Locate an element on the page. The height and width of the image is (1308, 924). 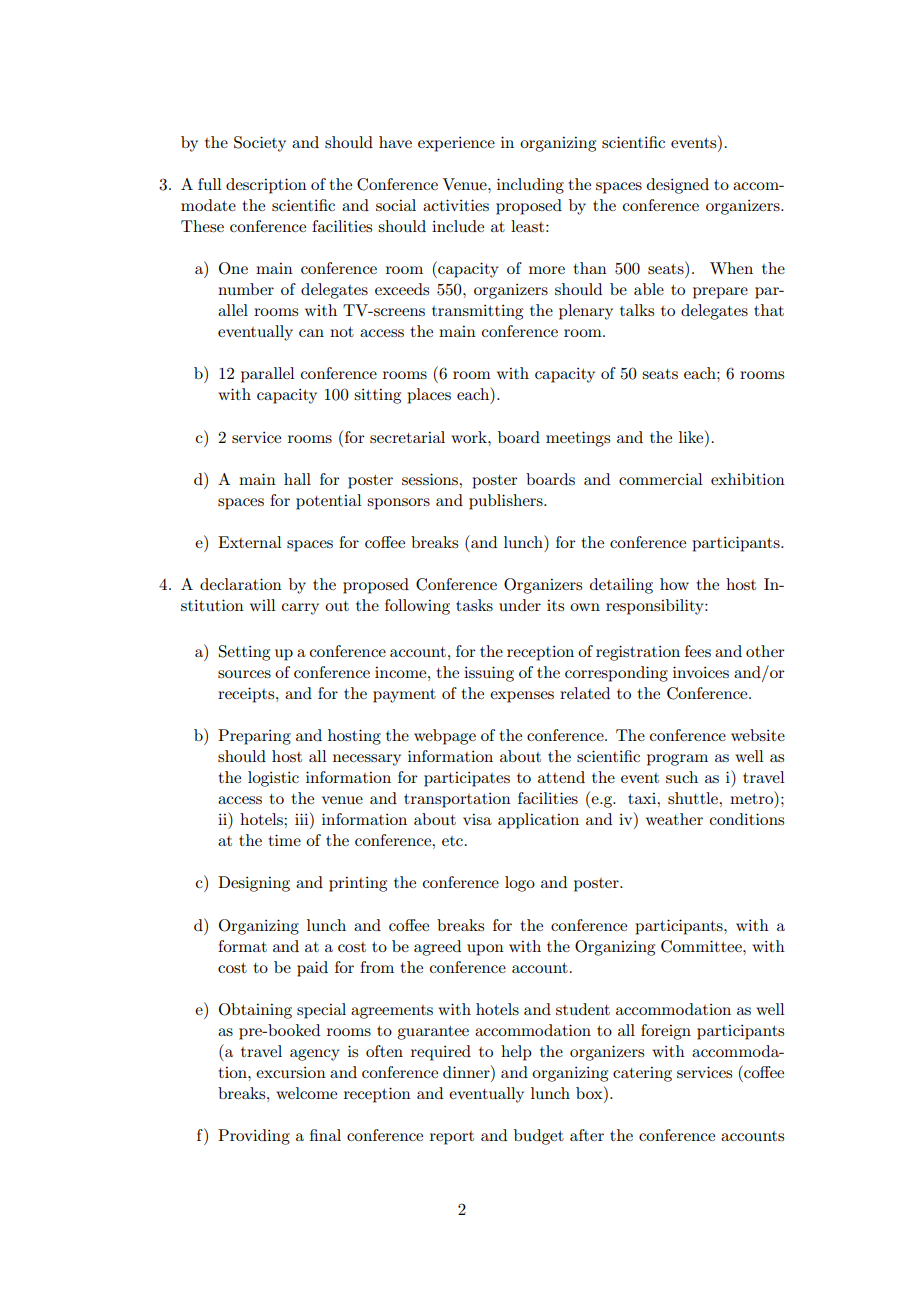
Society is located at coordinates (260, 144).
